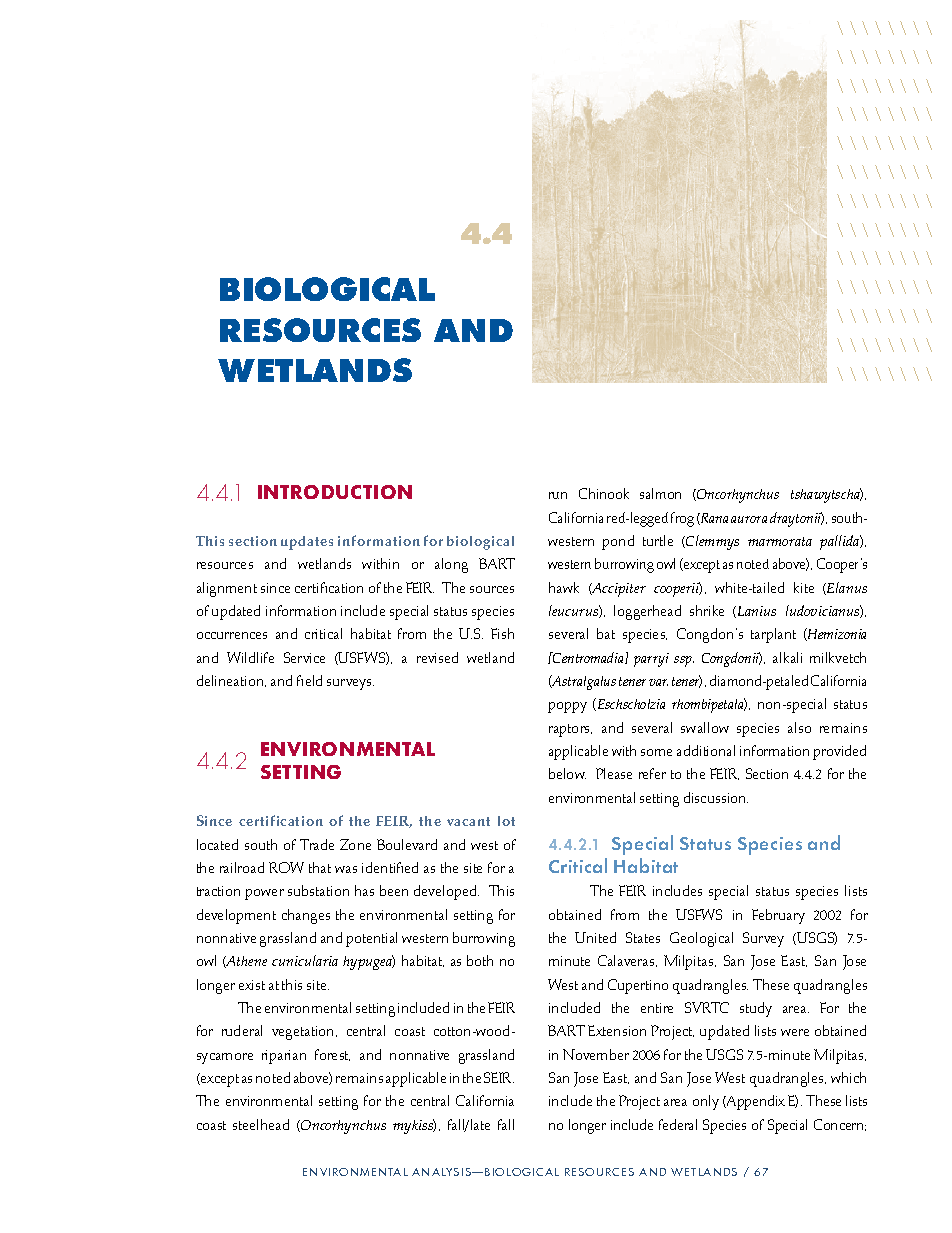  Describe the element at coordinates (778, 916) in the image. I see `February` at that location.
